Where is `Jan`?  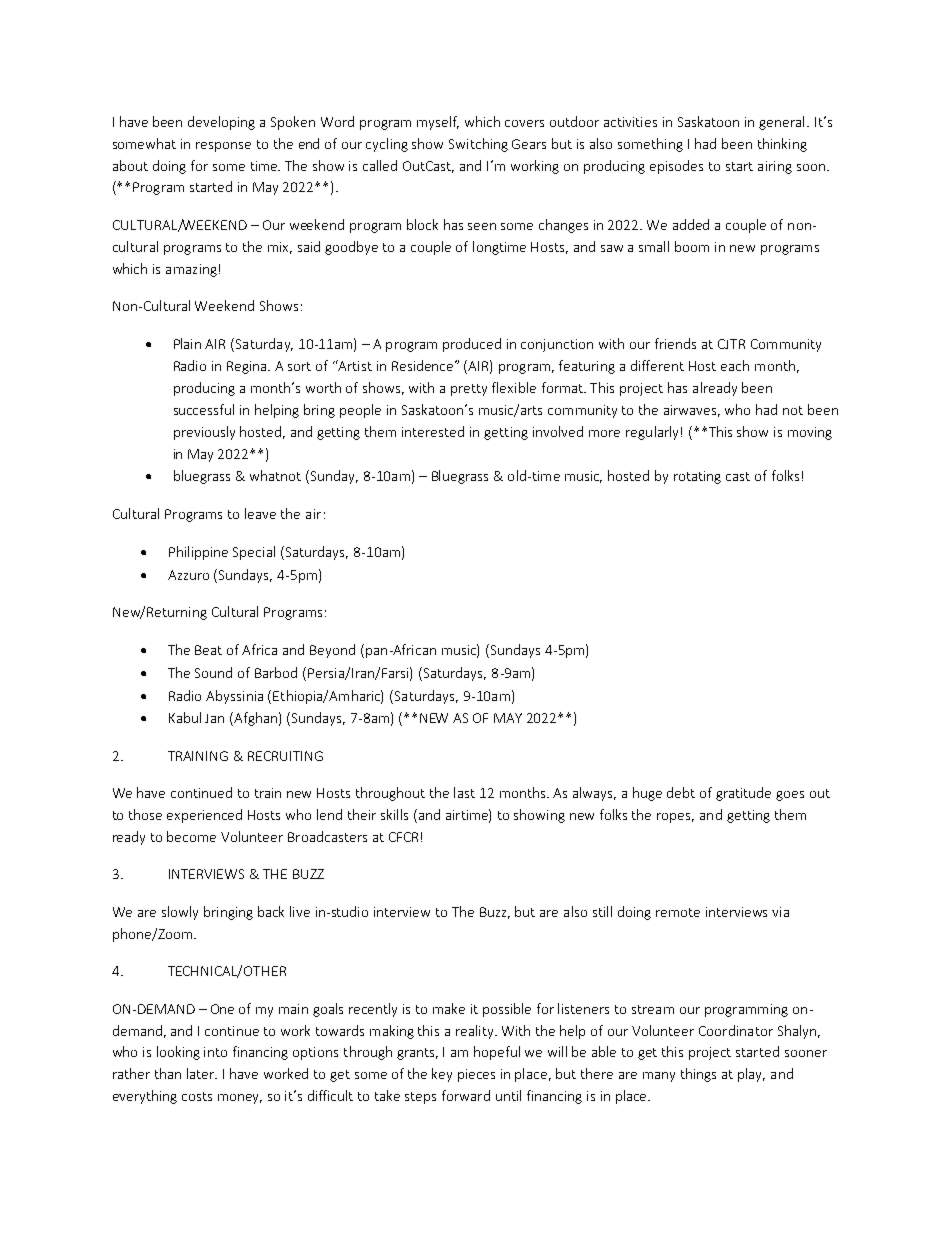 Jan is located at coordinates (214, 718).
